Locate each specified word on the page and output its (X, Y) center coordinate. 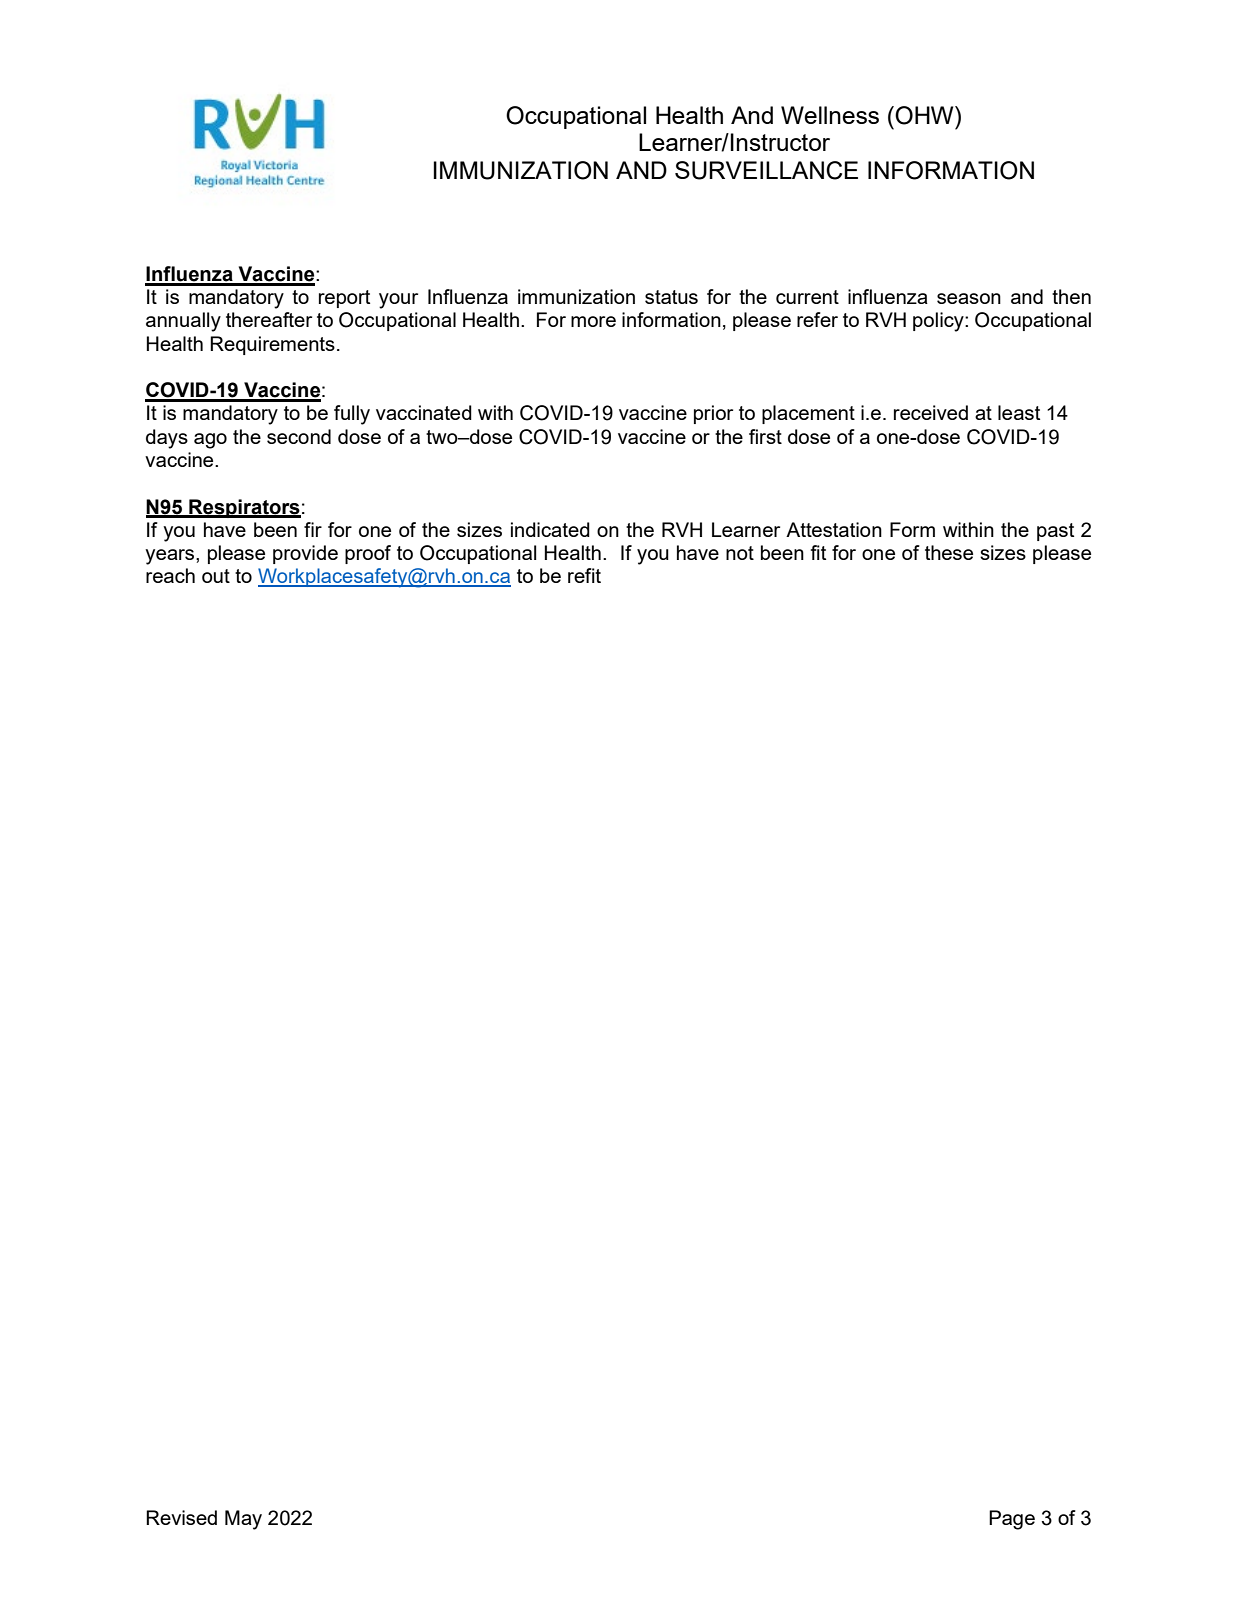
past (1055, 532)
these (949, 552)
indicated (550, 529)
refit (584, 575)
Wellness (830, 115)
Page (1012, 1520)
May (243, 1520)
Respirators (244, 508)
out (216, 576)
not (740, 553)
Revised (181, 1517)
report (344, 299)
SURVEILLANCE (766, 170)
